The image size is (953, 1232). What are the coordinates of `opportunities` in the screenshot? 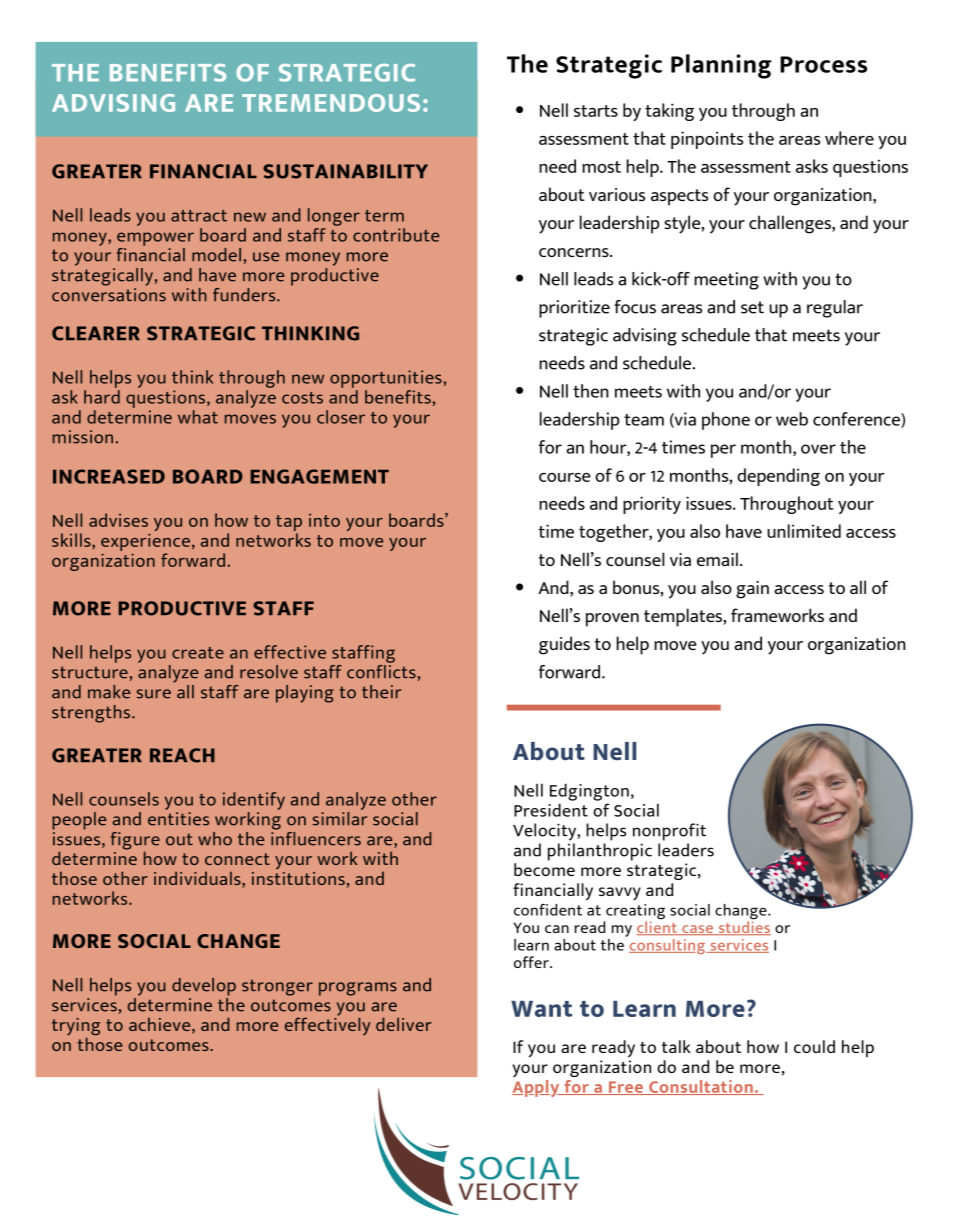 It's located at (386, 379).
